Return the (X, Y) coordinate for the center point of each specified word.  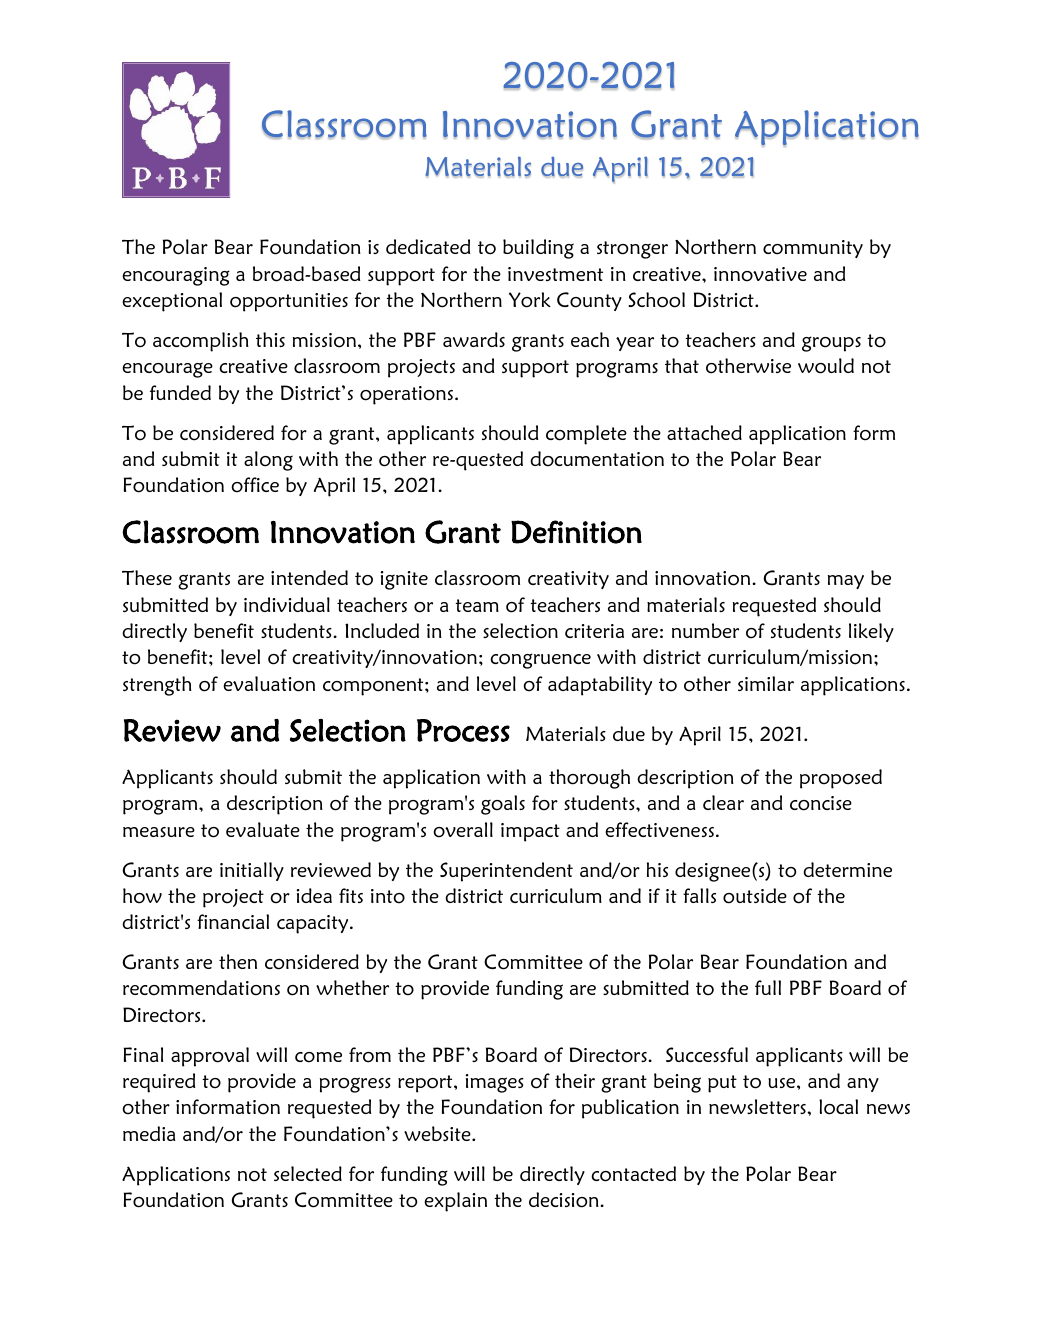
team (477, 605)
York (530, 300)
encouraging (176, 276)
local (838, 1107)
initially (252, 871)
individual (287, 604)
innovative (760, 274)
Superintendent (506, 872)
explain (455, 1202)
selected (308, 1173)
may (846, 582)
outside (755, 896)
